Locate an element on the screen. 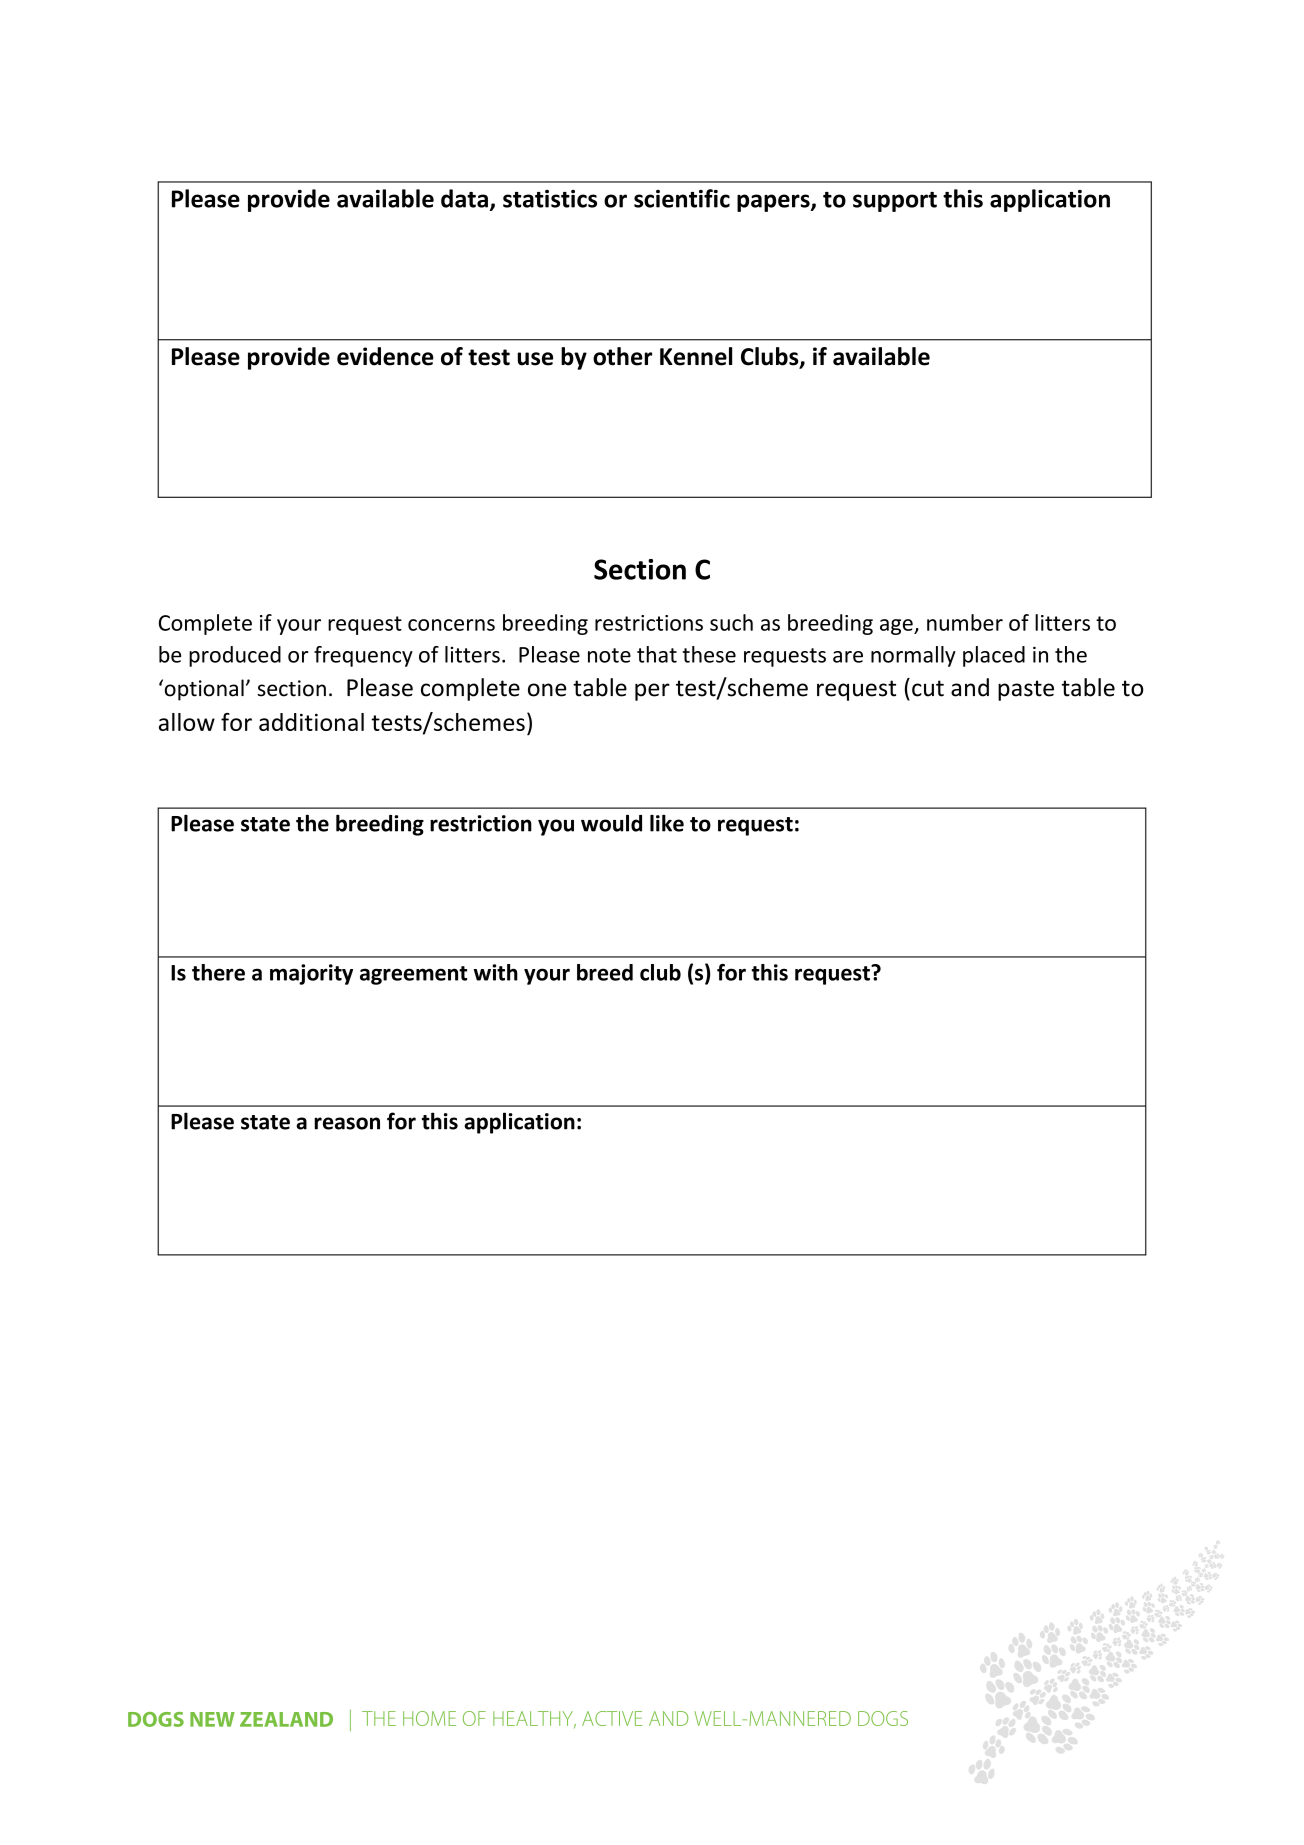 The image size is (1304, 1845). like is located at coordinates (667, 823).
